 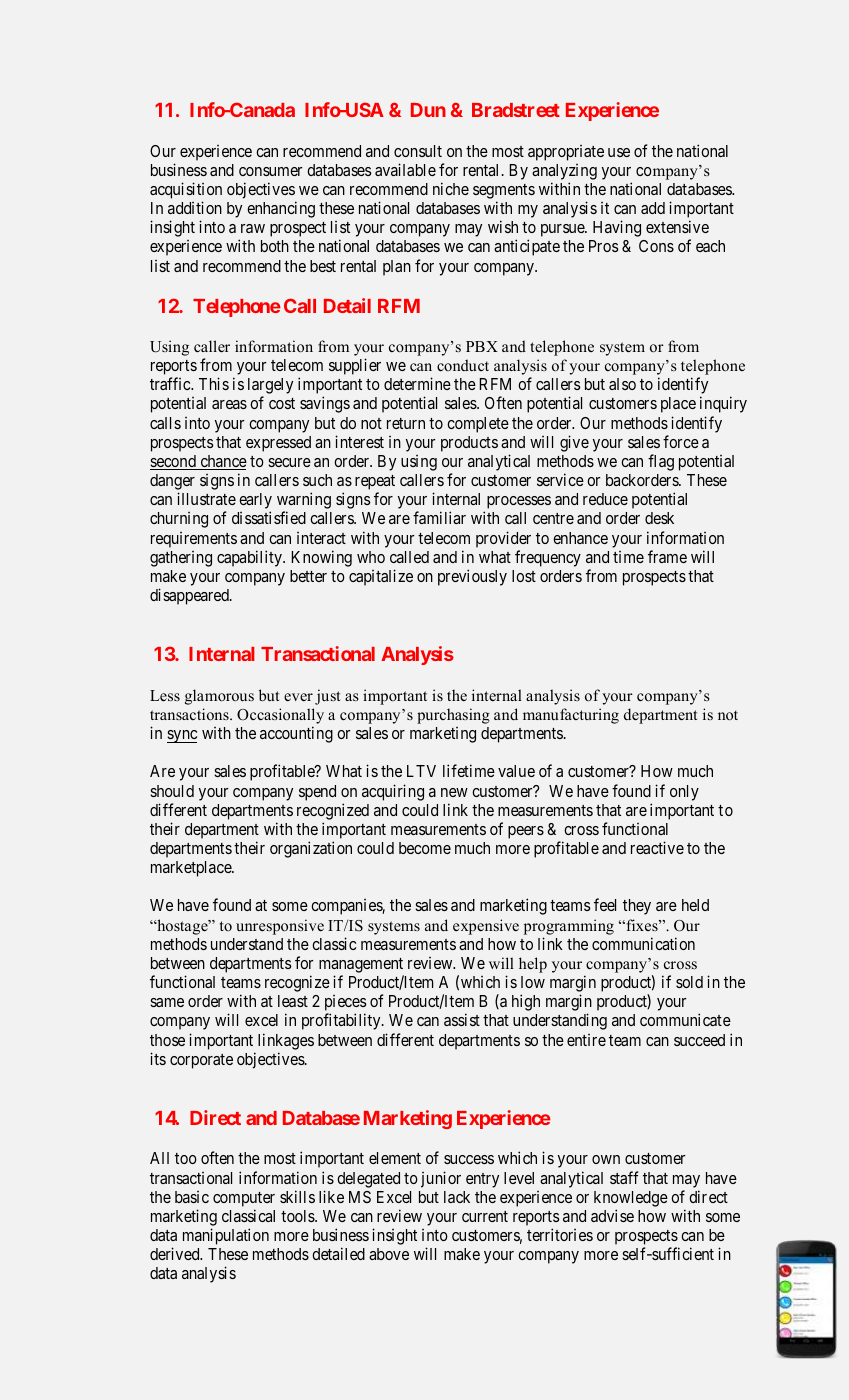 What do you see at coordinates (457, 1197) in the screenshot?
I see `lack` at bounding box center [457, 1197].
